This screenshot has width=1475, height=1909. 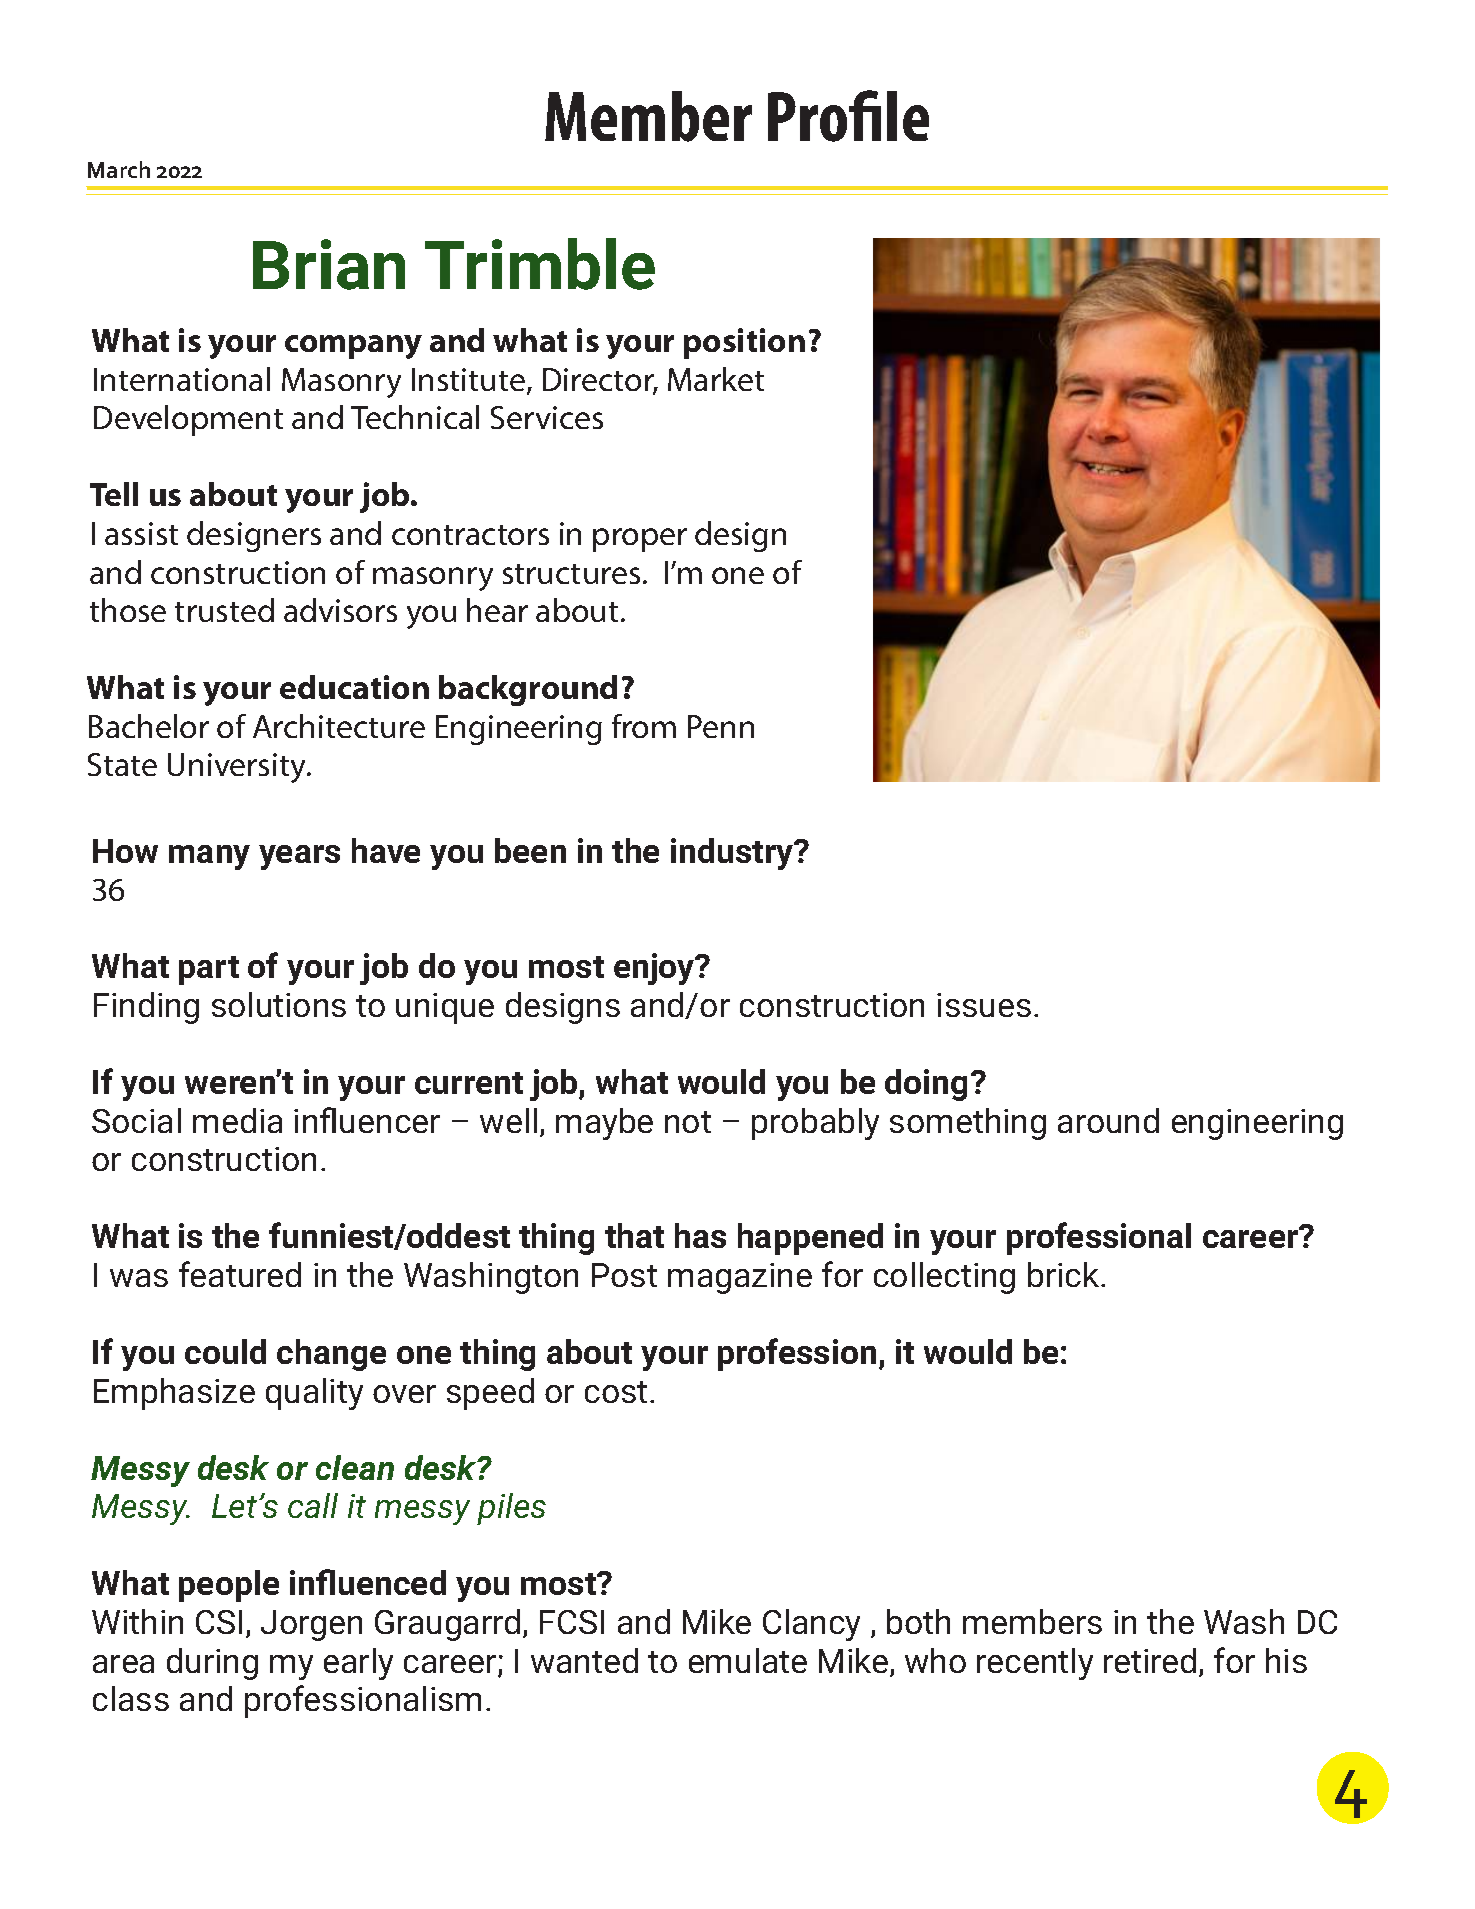 I want to click on industry, so click(x=733, y=854).
